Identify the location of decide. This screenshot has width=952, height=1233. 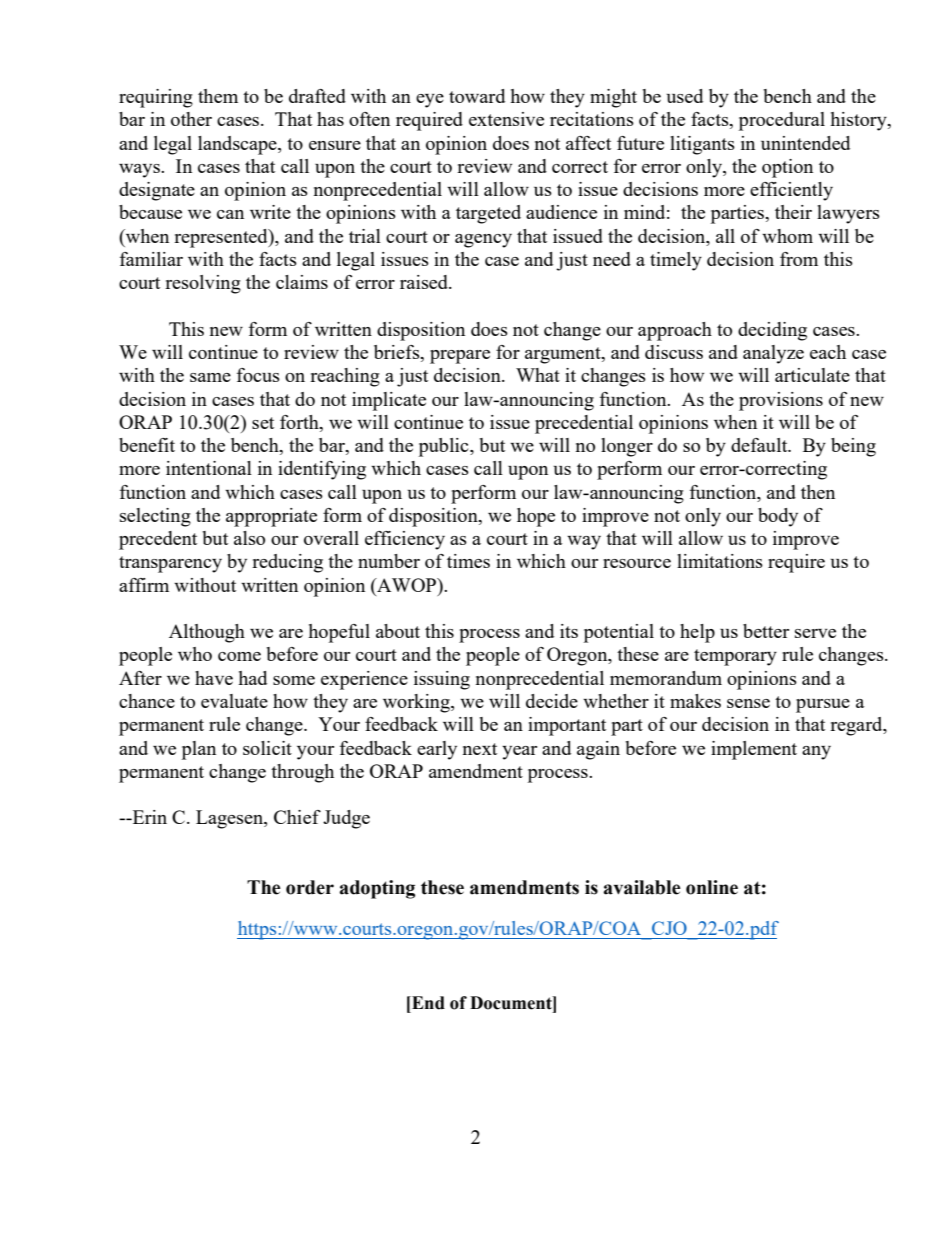
(552, 701).
